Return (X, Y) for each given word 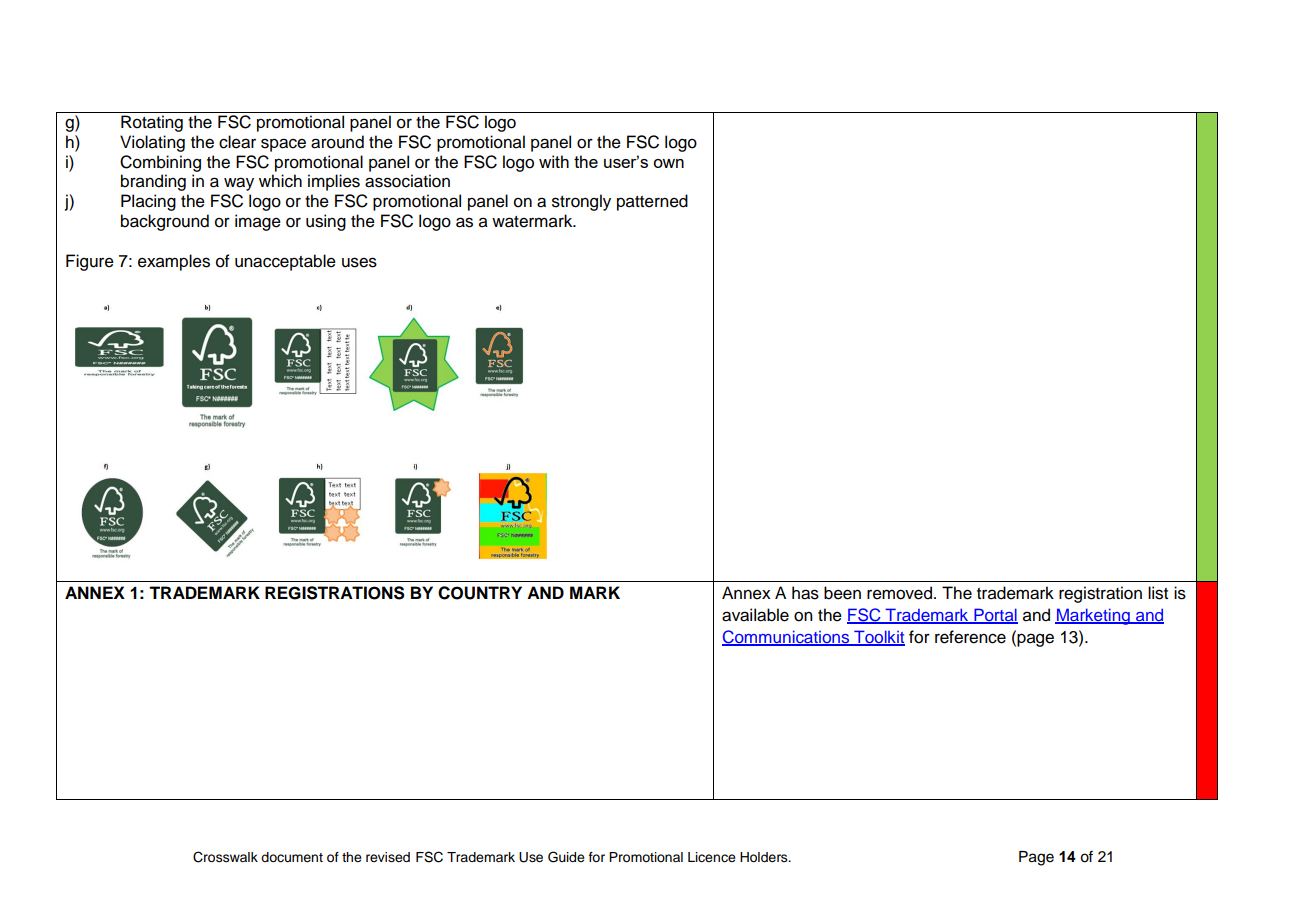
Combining (160, 163)
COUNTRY (480, 593)
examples (174, 262)
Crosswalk (225, 857)
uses (359, 262)
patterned (652, 202)
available (755, 615)
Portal (995, 615)
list (1158, 593)
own (668, 163)
